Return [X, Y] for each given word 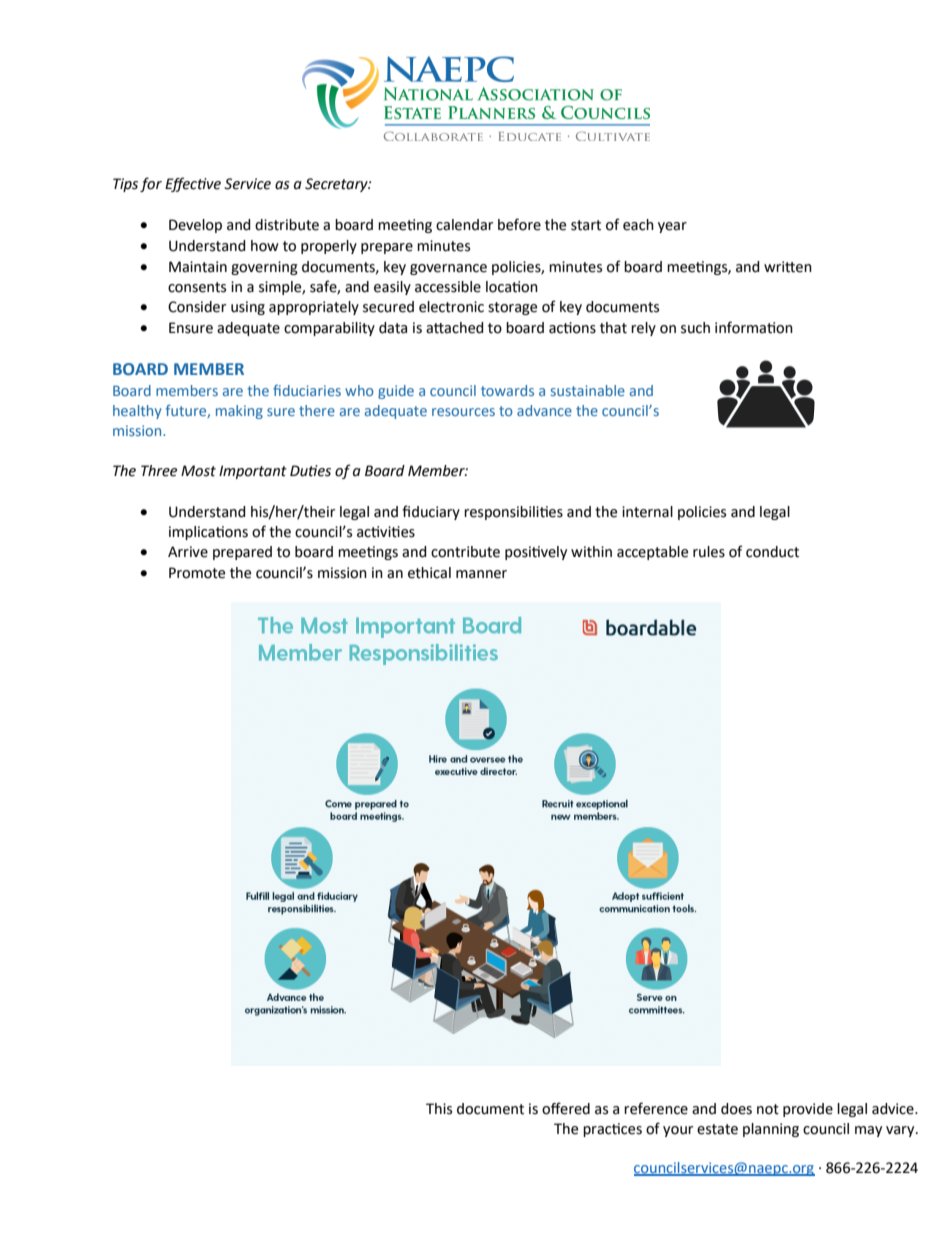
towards [507, 390]
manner [481, 574]
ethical [429, 573]
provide [808, 1110]
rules [709, 552]
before [519, 224]
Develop [195, 226]
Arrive [188, 552]
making [239, 412]
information [754, 327]
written [788, 267]
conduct [772, 552]
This [439, 1109]
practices [612, 1130]
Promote [197, 573]
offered [566, 1108]
